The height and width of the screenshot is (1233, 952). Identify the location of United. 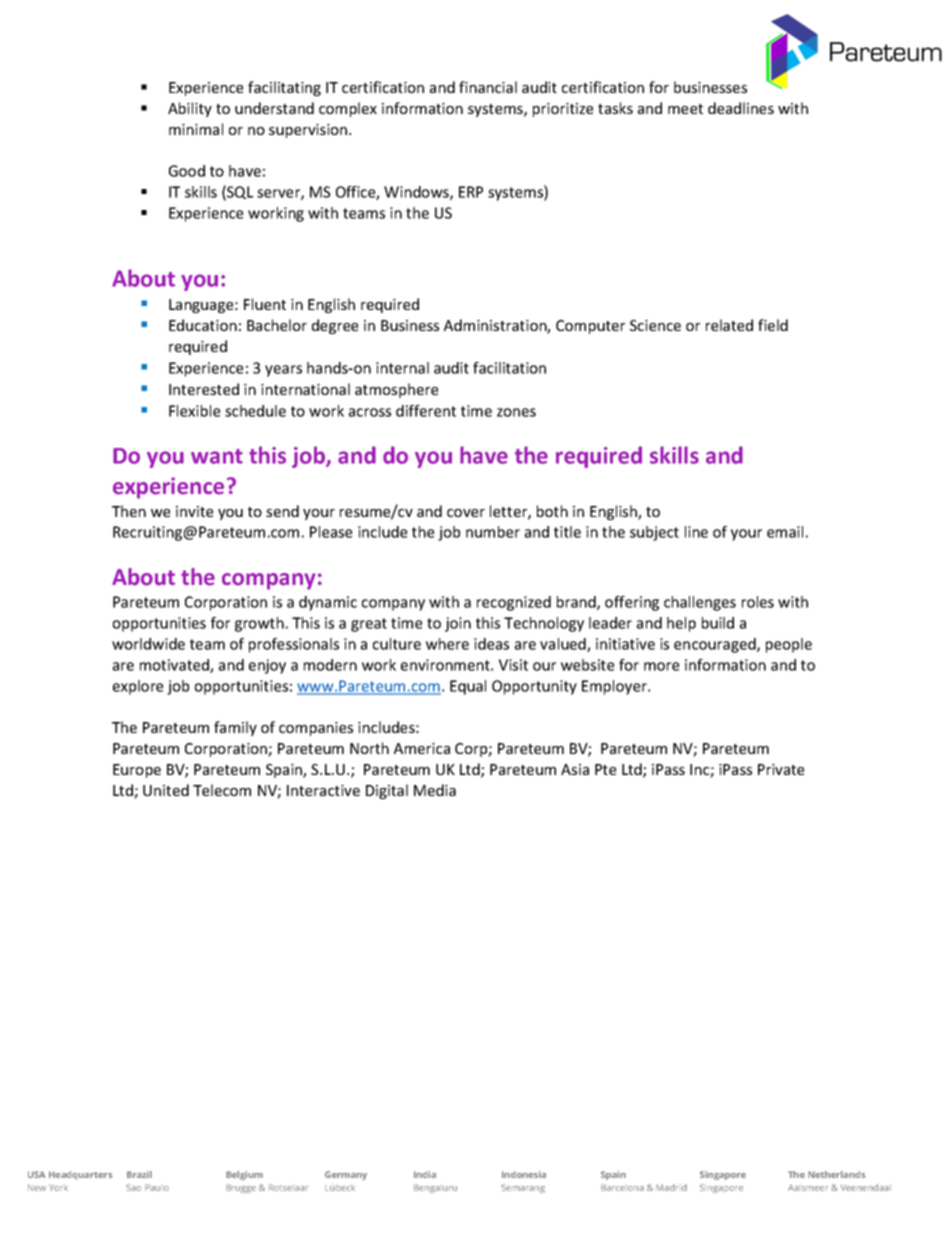
(166, 790).
